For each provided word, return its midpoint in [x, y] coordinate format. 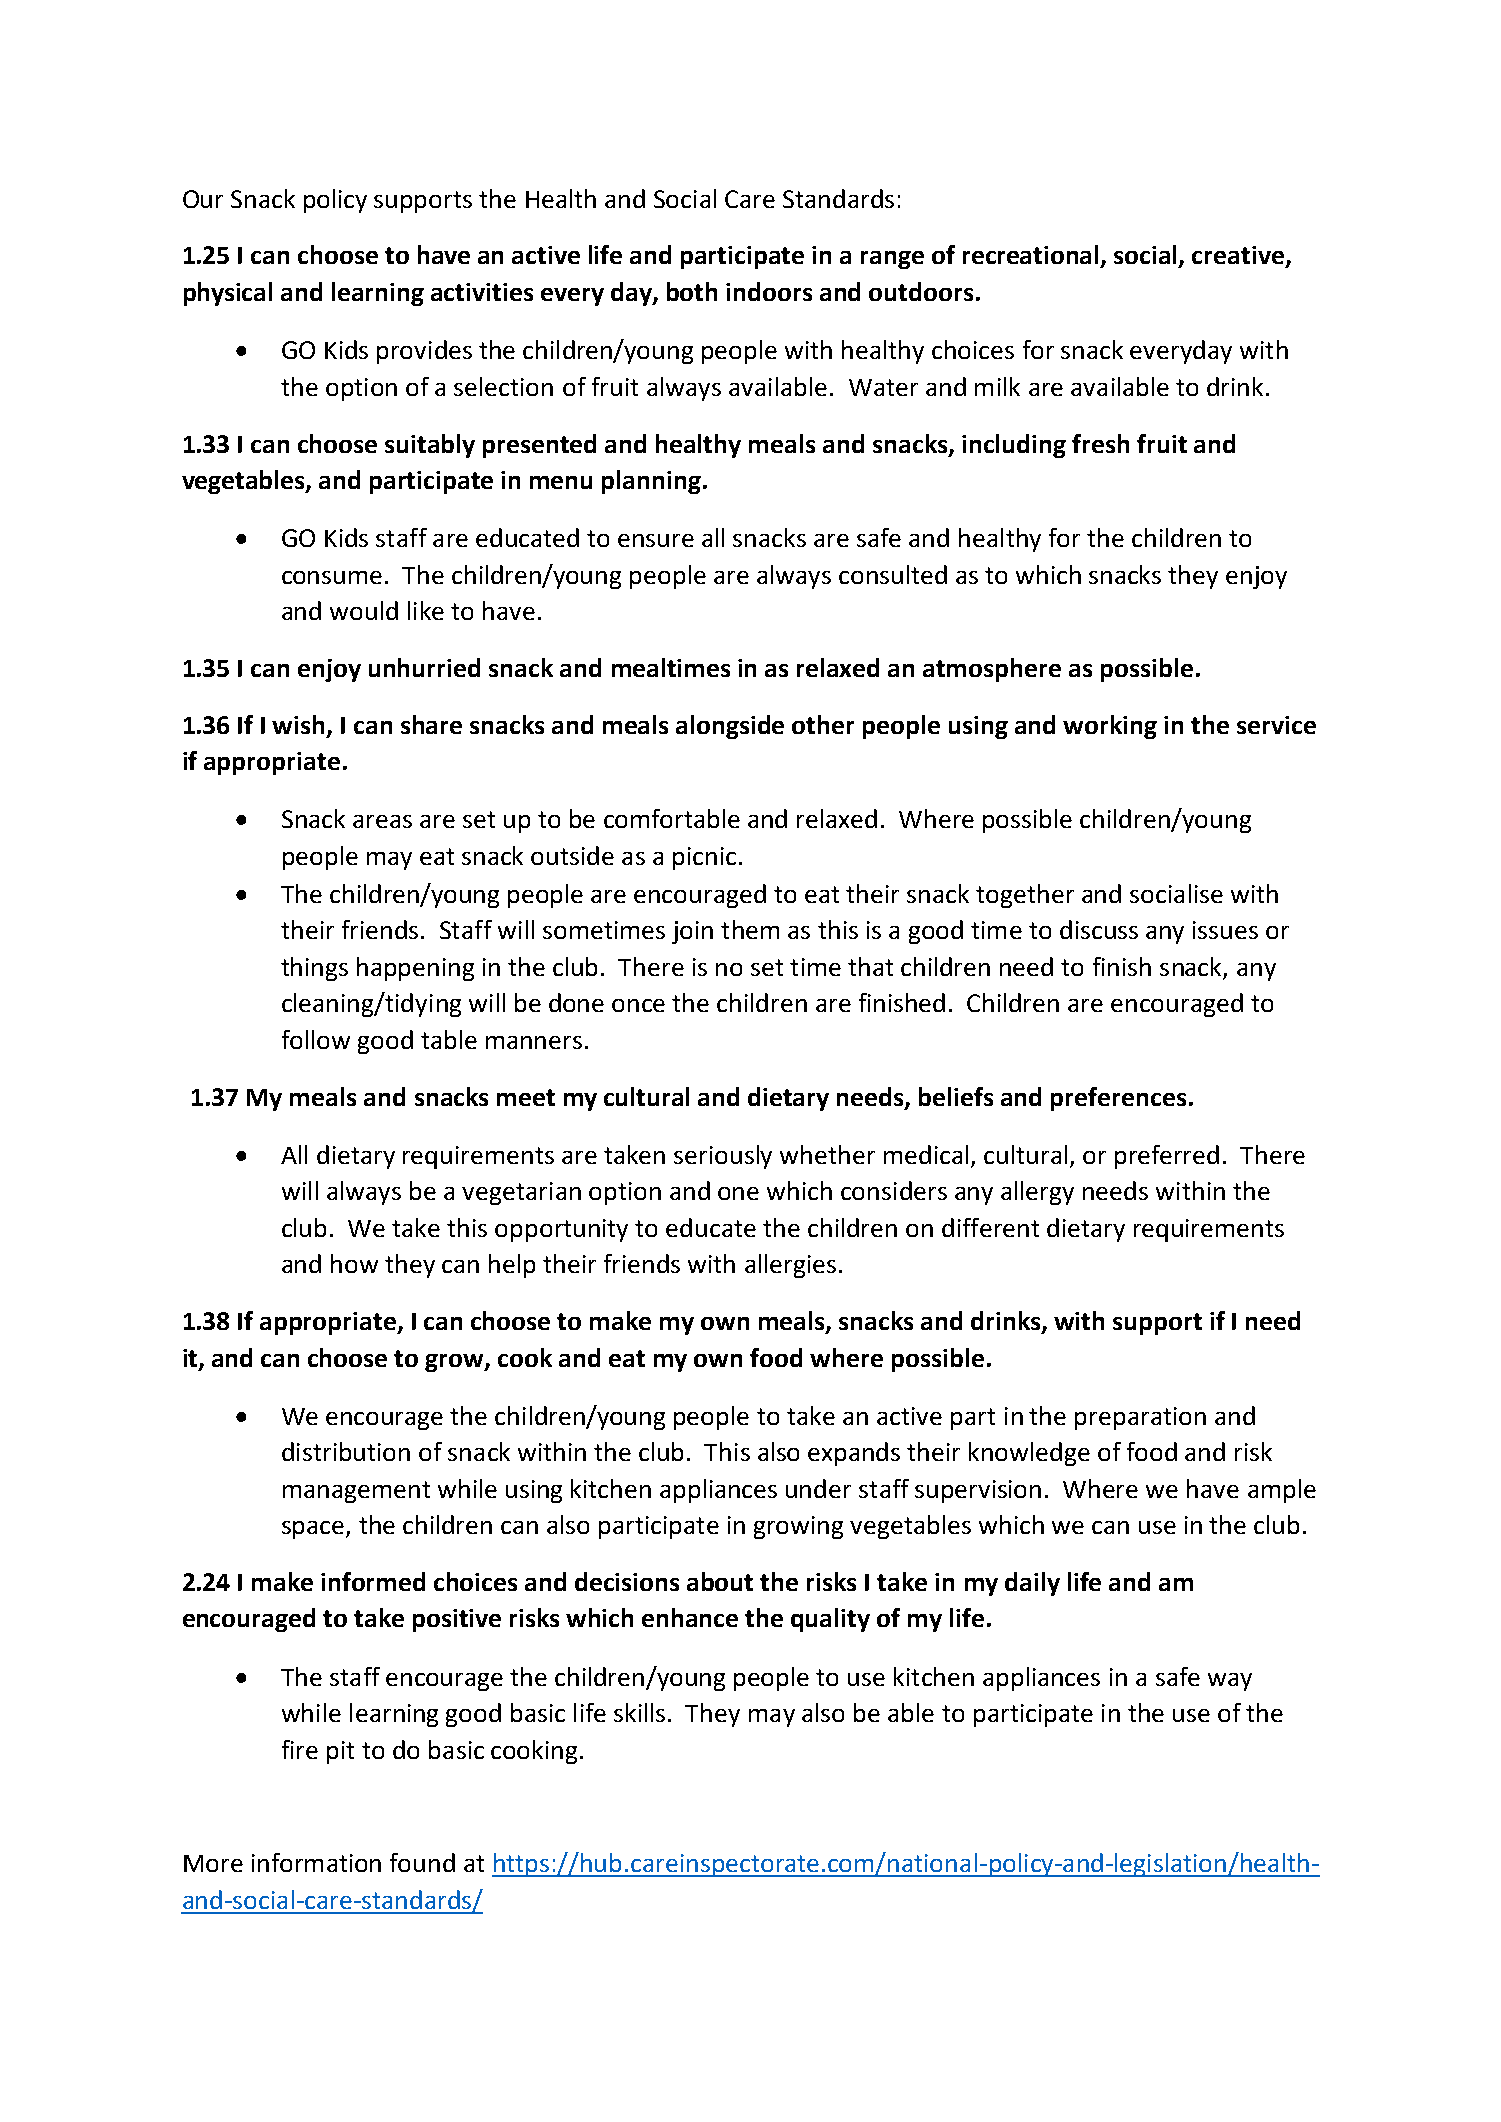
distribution [346, 1451]
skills [639, 1712]
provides [424, 352]
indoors [769, 291]
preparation [1140, 1418]
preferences [1118, 1099]
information [316, 1862]
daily [1032, 1584]
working [1110, 727]
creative [1238, 255]
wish [300, 725]
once [638, 1005]
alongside [730, 727]
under [818, 1488]
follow [316, 1039]
